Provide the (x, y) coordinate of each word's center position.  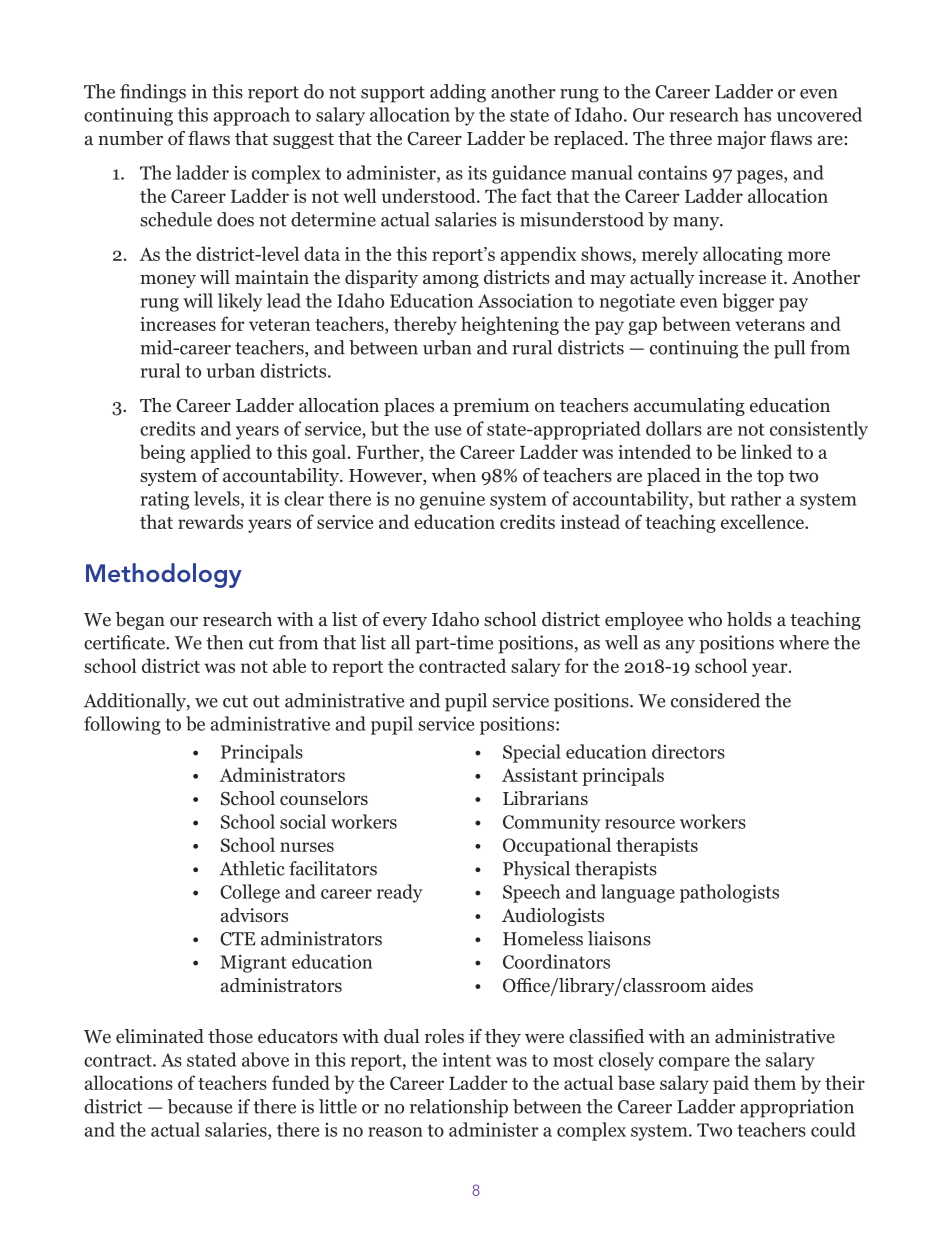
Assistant (540, 775)
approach (251, 116)
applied (220, 453)
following (122, 725)
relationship (459, 1108)
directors (688, 751)
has (757, 114)
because (199, 1106)
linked (766, 451)
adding (458, 93)
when (454, 475)
